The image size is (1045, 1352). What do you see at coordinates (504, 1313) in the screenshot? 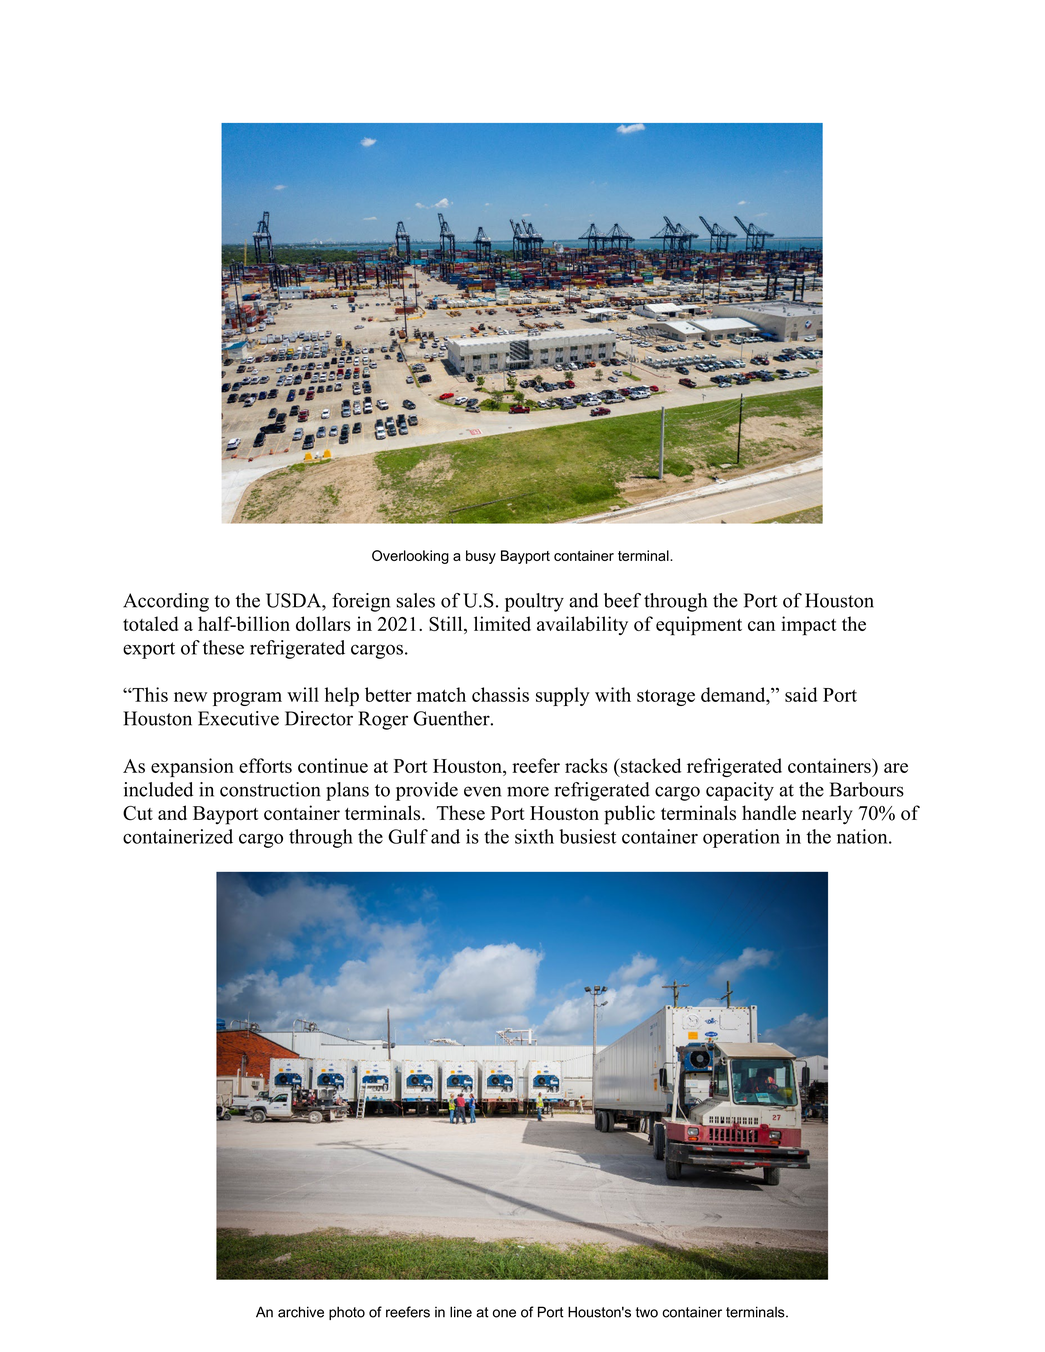
I see `one` at bounding box center [504, 1313].
